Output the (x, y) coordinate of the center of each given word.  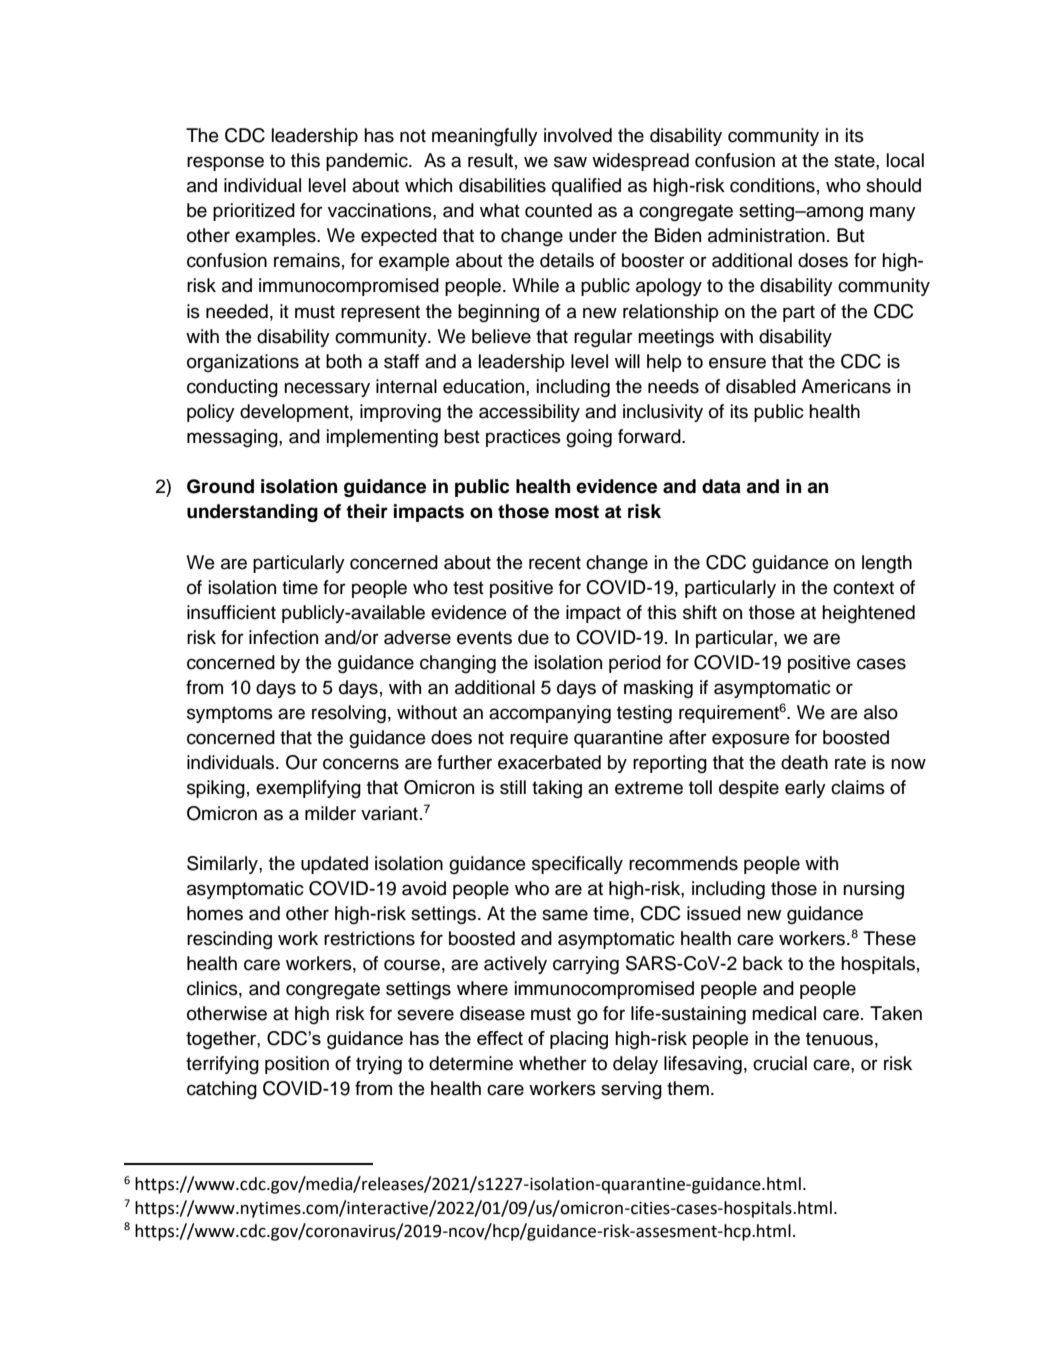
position (297, 1065)
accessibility (529, 413)
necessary (327, 389)
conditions (772, 185)
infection (283, 637)
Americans (846, 386)
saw (570, 162)
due (533, 637)
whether (553, 1063)
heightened (868, 614)
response (225, 163)
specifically (577, 865)
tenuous (839, 1039)
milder (330, 813)
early (805, 789)
